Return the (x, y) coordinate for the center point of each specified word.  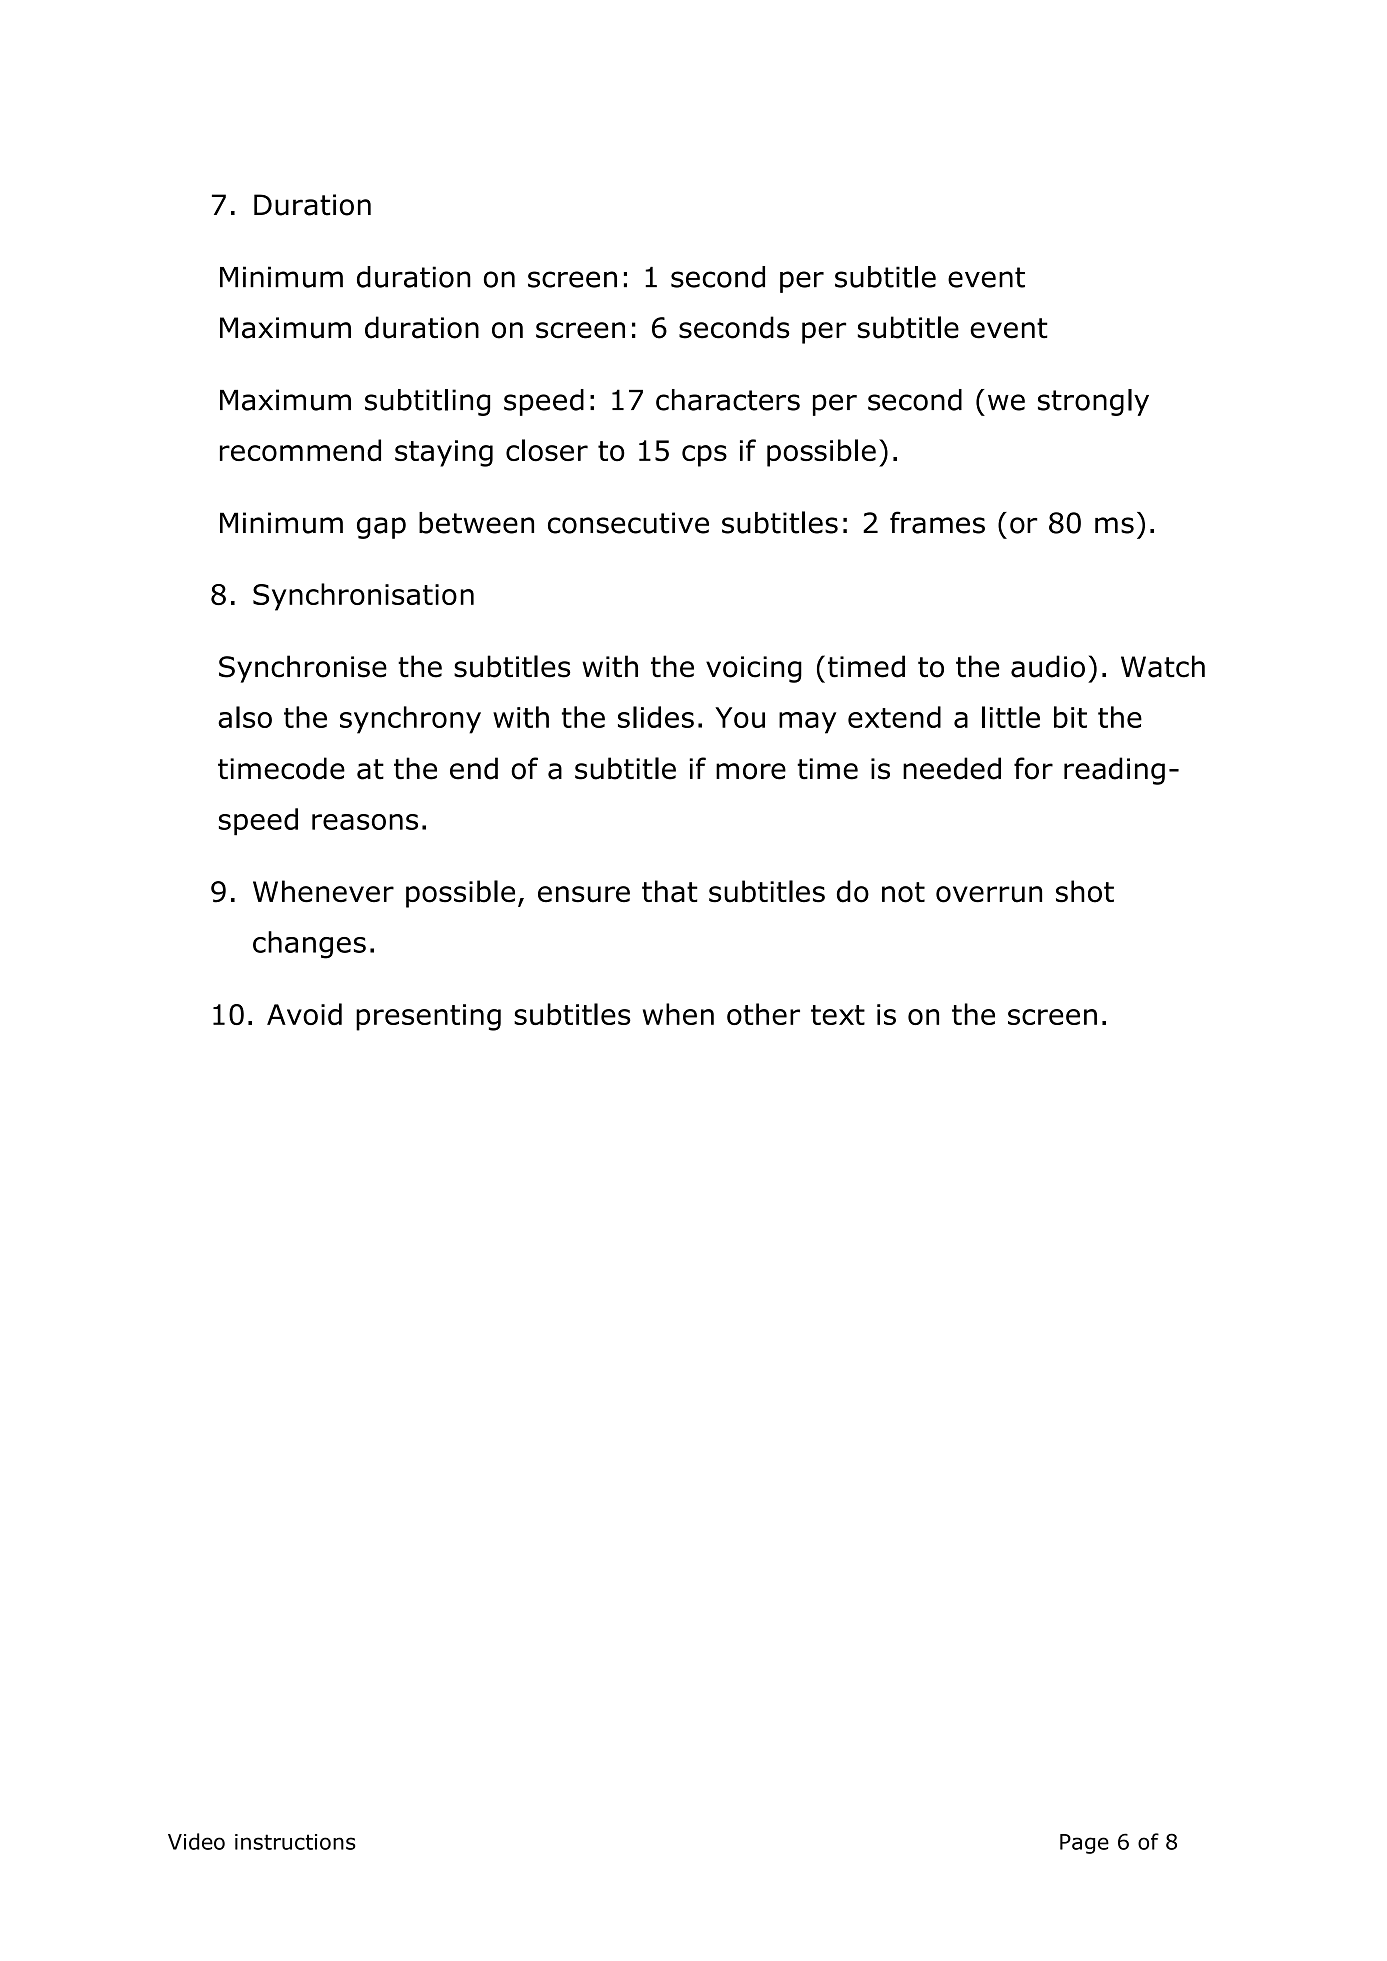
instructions (295, 1842)
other (763, 1014)
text (838, 1015)
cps (704, 456)
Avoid (304, 1014)
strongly (1093, 402)
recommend (300, 450)
